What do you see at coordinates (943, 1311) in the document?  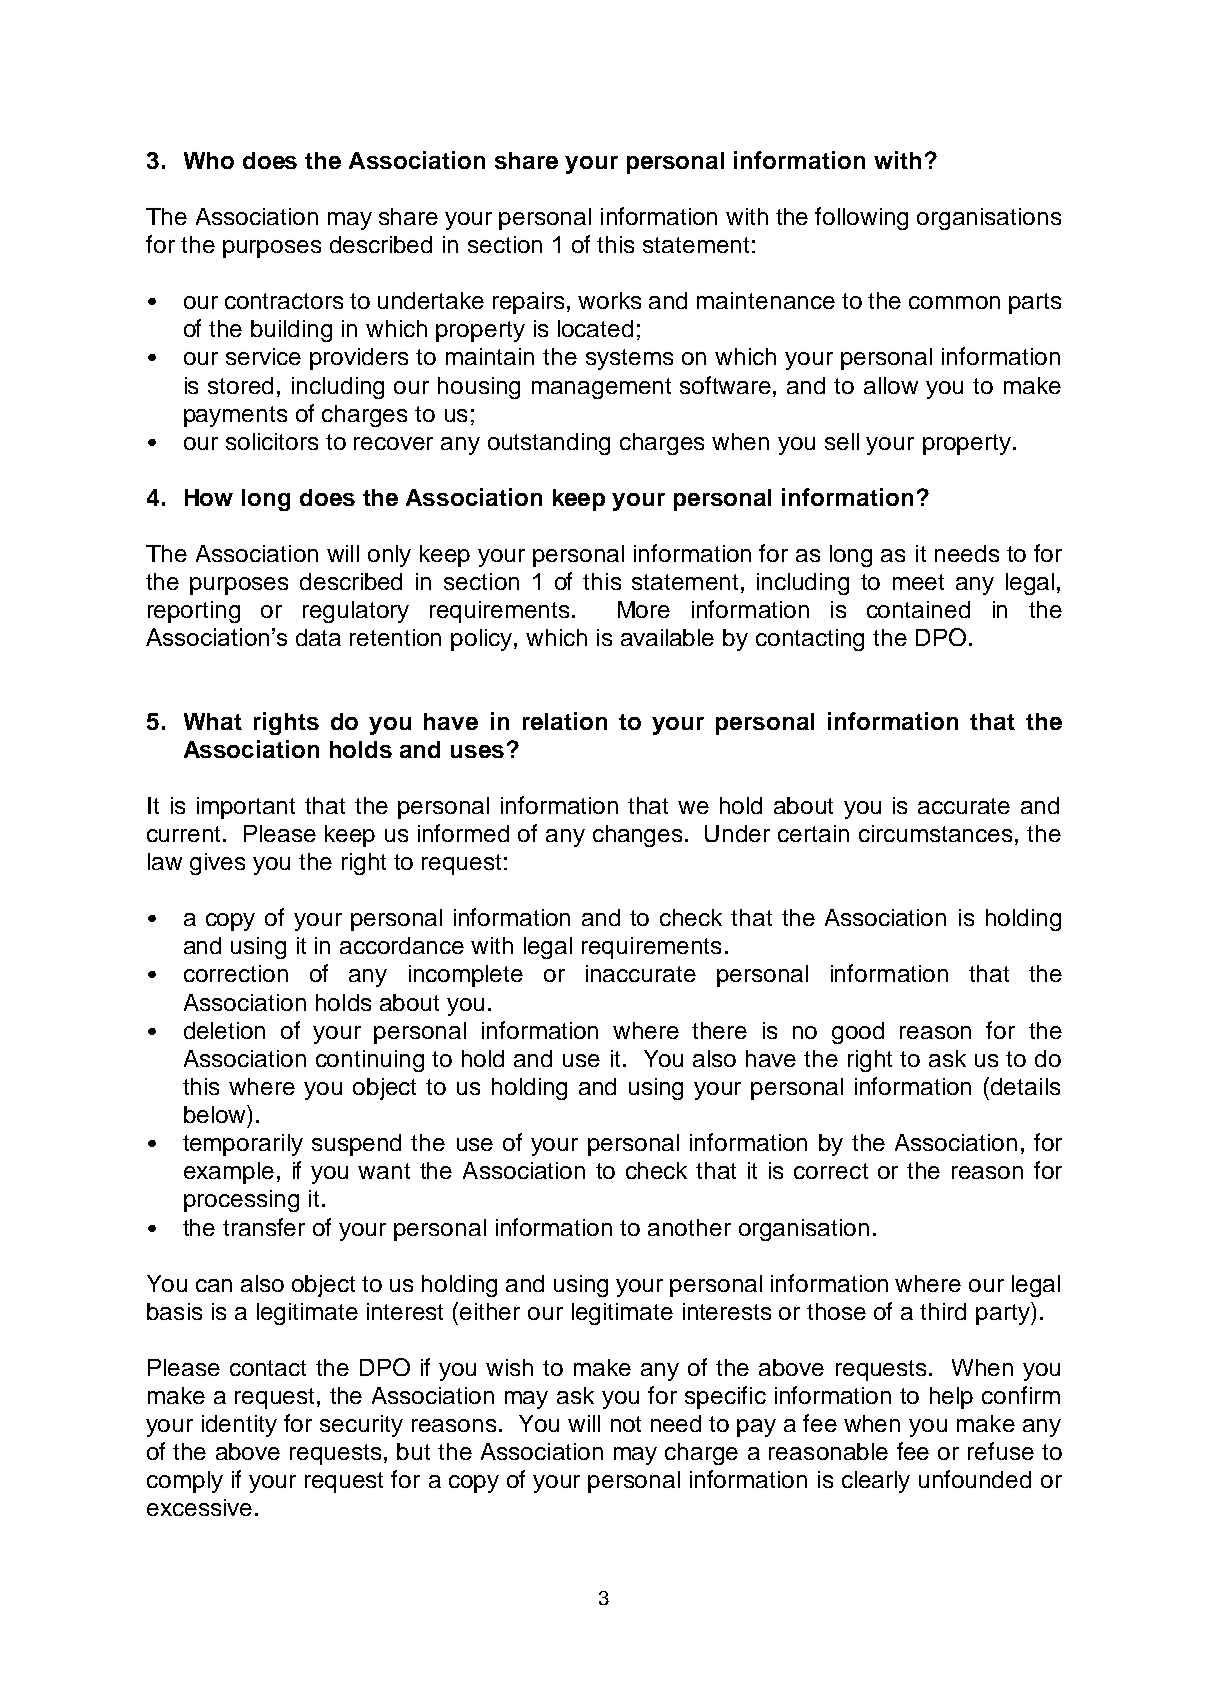 I see `third` at bounding box center [943, 1311].
